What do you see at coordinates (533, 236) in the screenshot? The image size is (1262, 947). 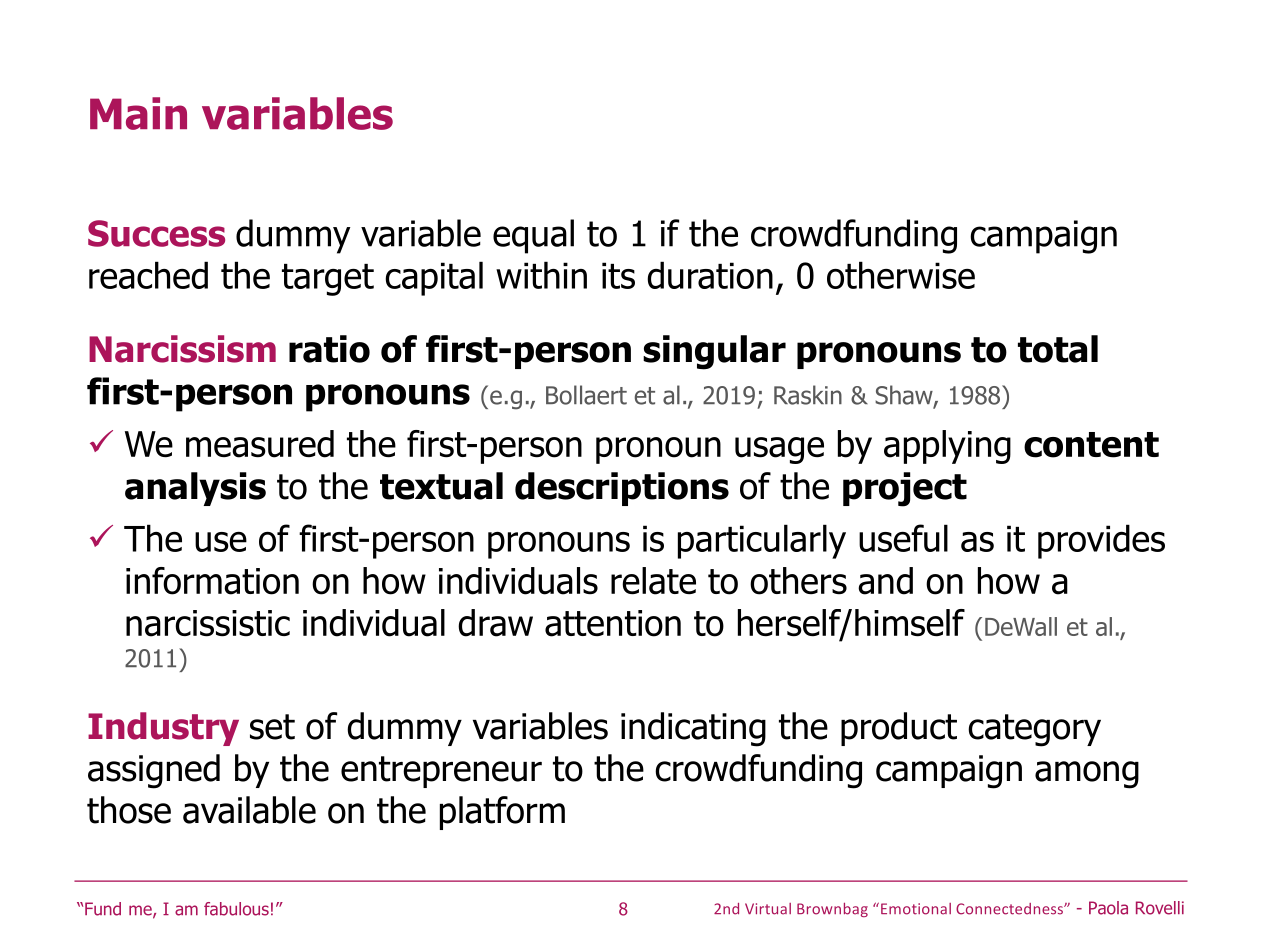 I see `equal` at bounding box center [533, 236].
